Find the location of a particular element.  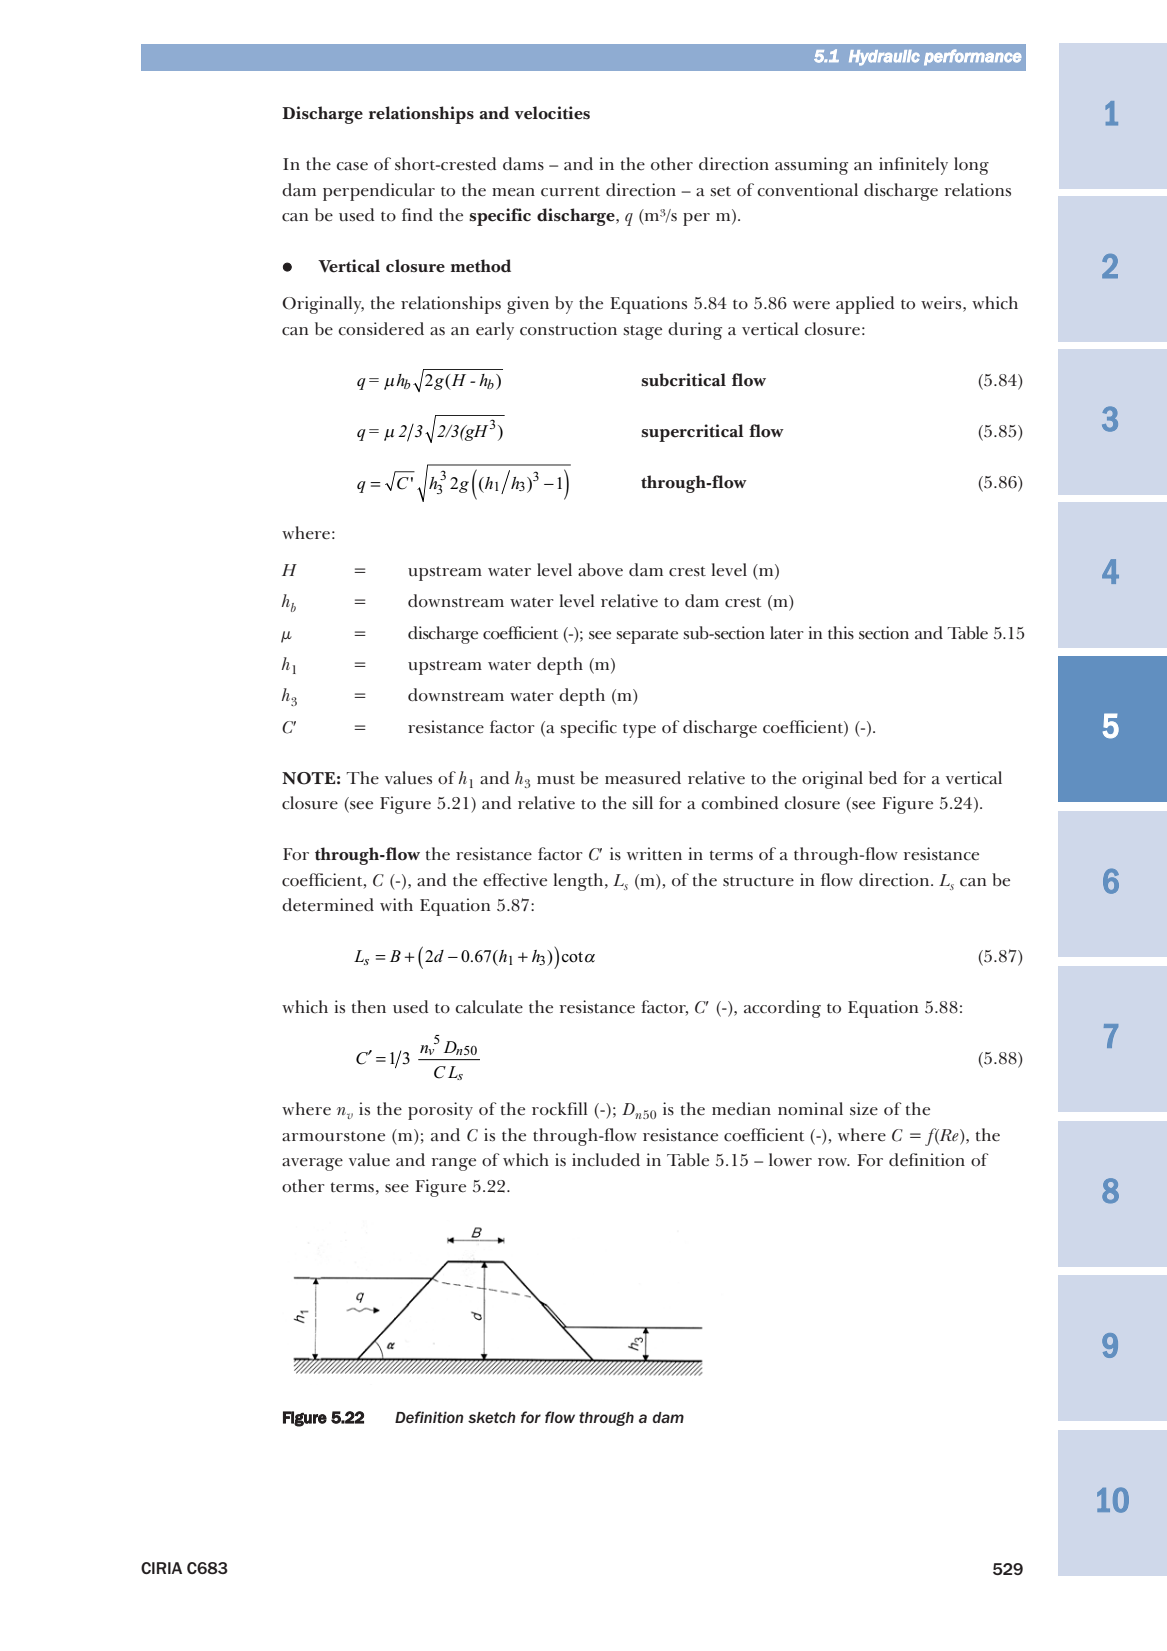

velocities is located at coordinates (552, 113).
